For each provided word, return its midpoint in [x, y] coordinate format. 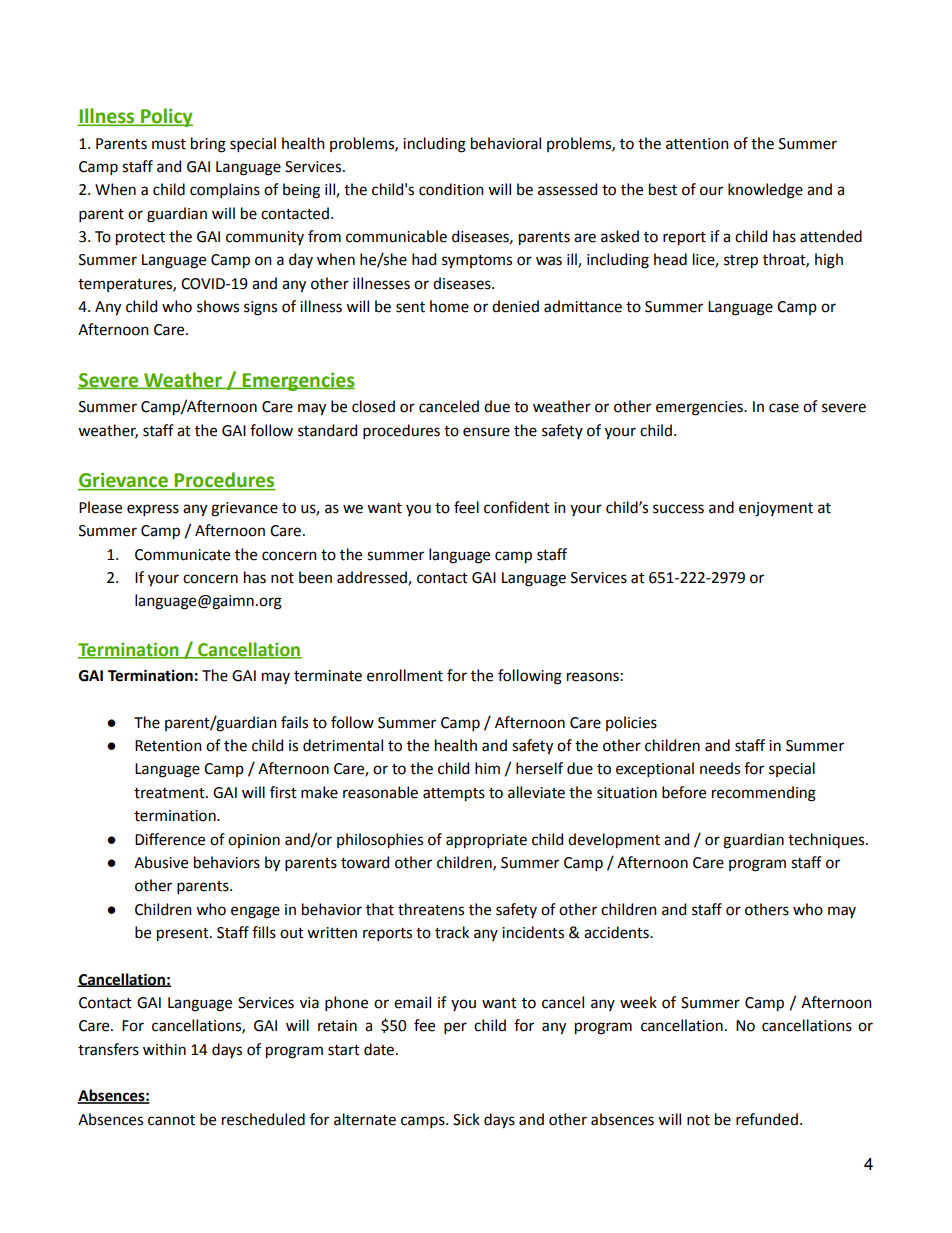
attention [697, 144]
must [169, 144]
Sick [466, 1119]
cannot [171, 1120]
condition [451, 189]
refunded [767, 1119]
